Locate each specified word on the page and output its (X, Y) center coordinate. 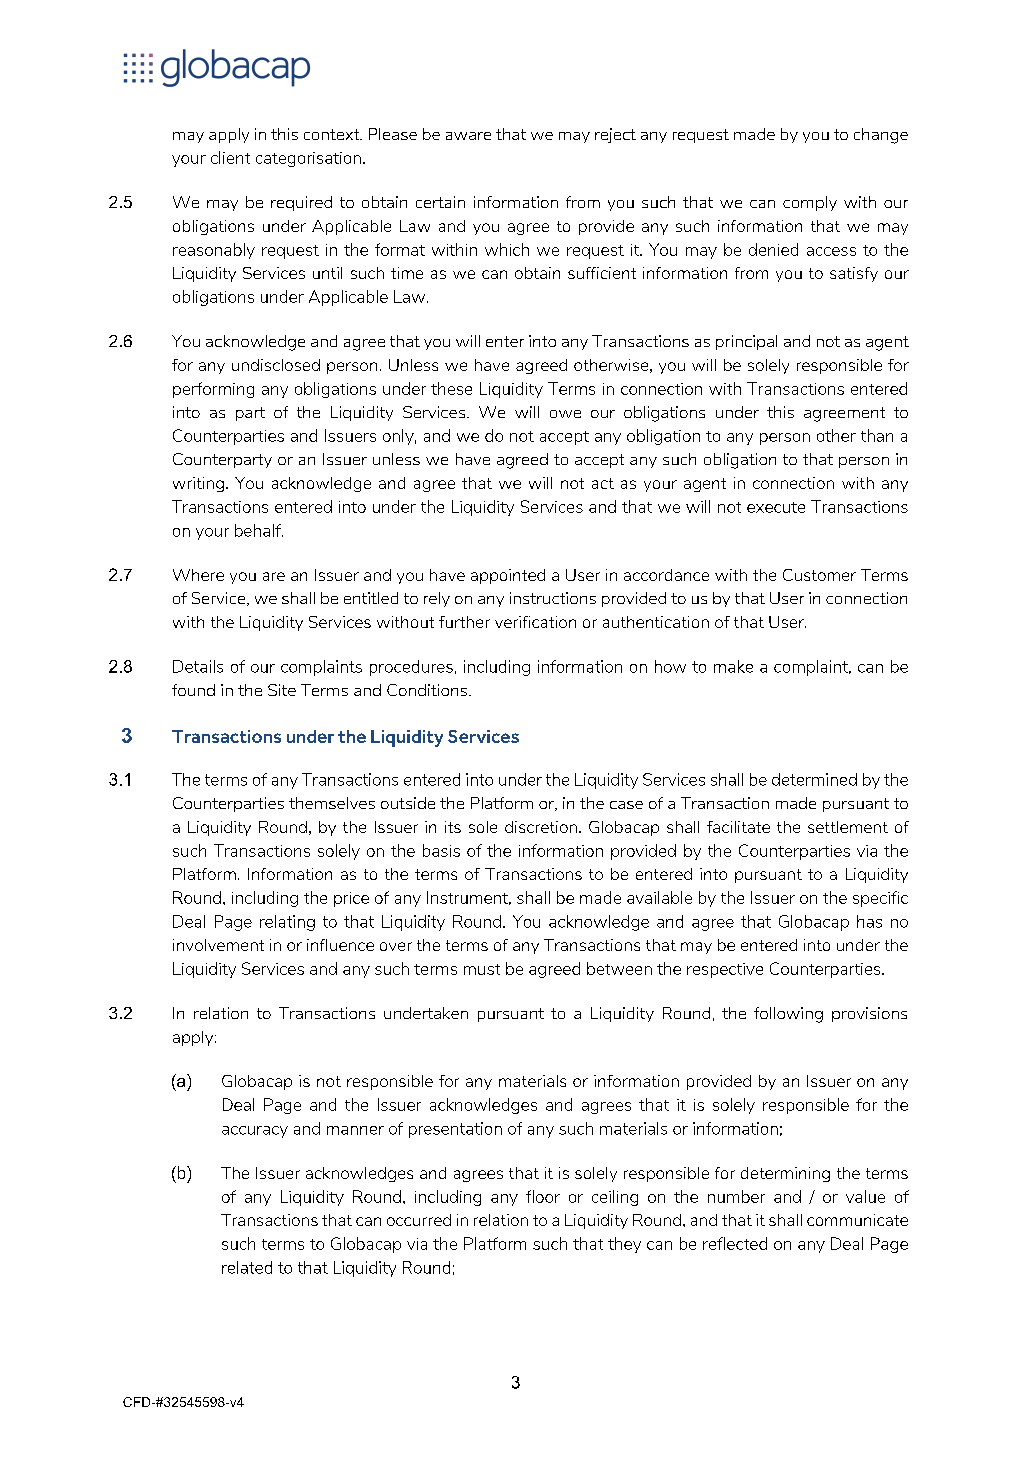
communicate (857, 1220)
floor (543, 1196)
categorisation (308, 159)
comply (810, 203)
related (247, 1267)
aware (468, 136)
